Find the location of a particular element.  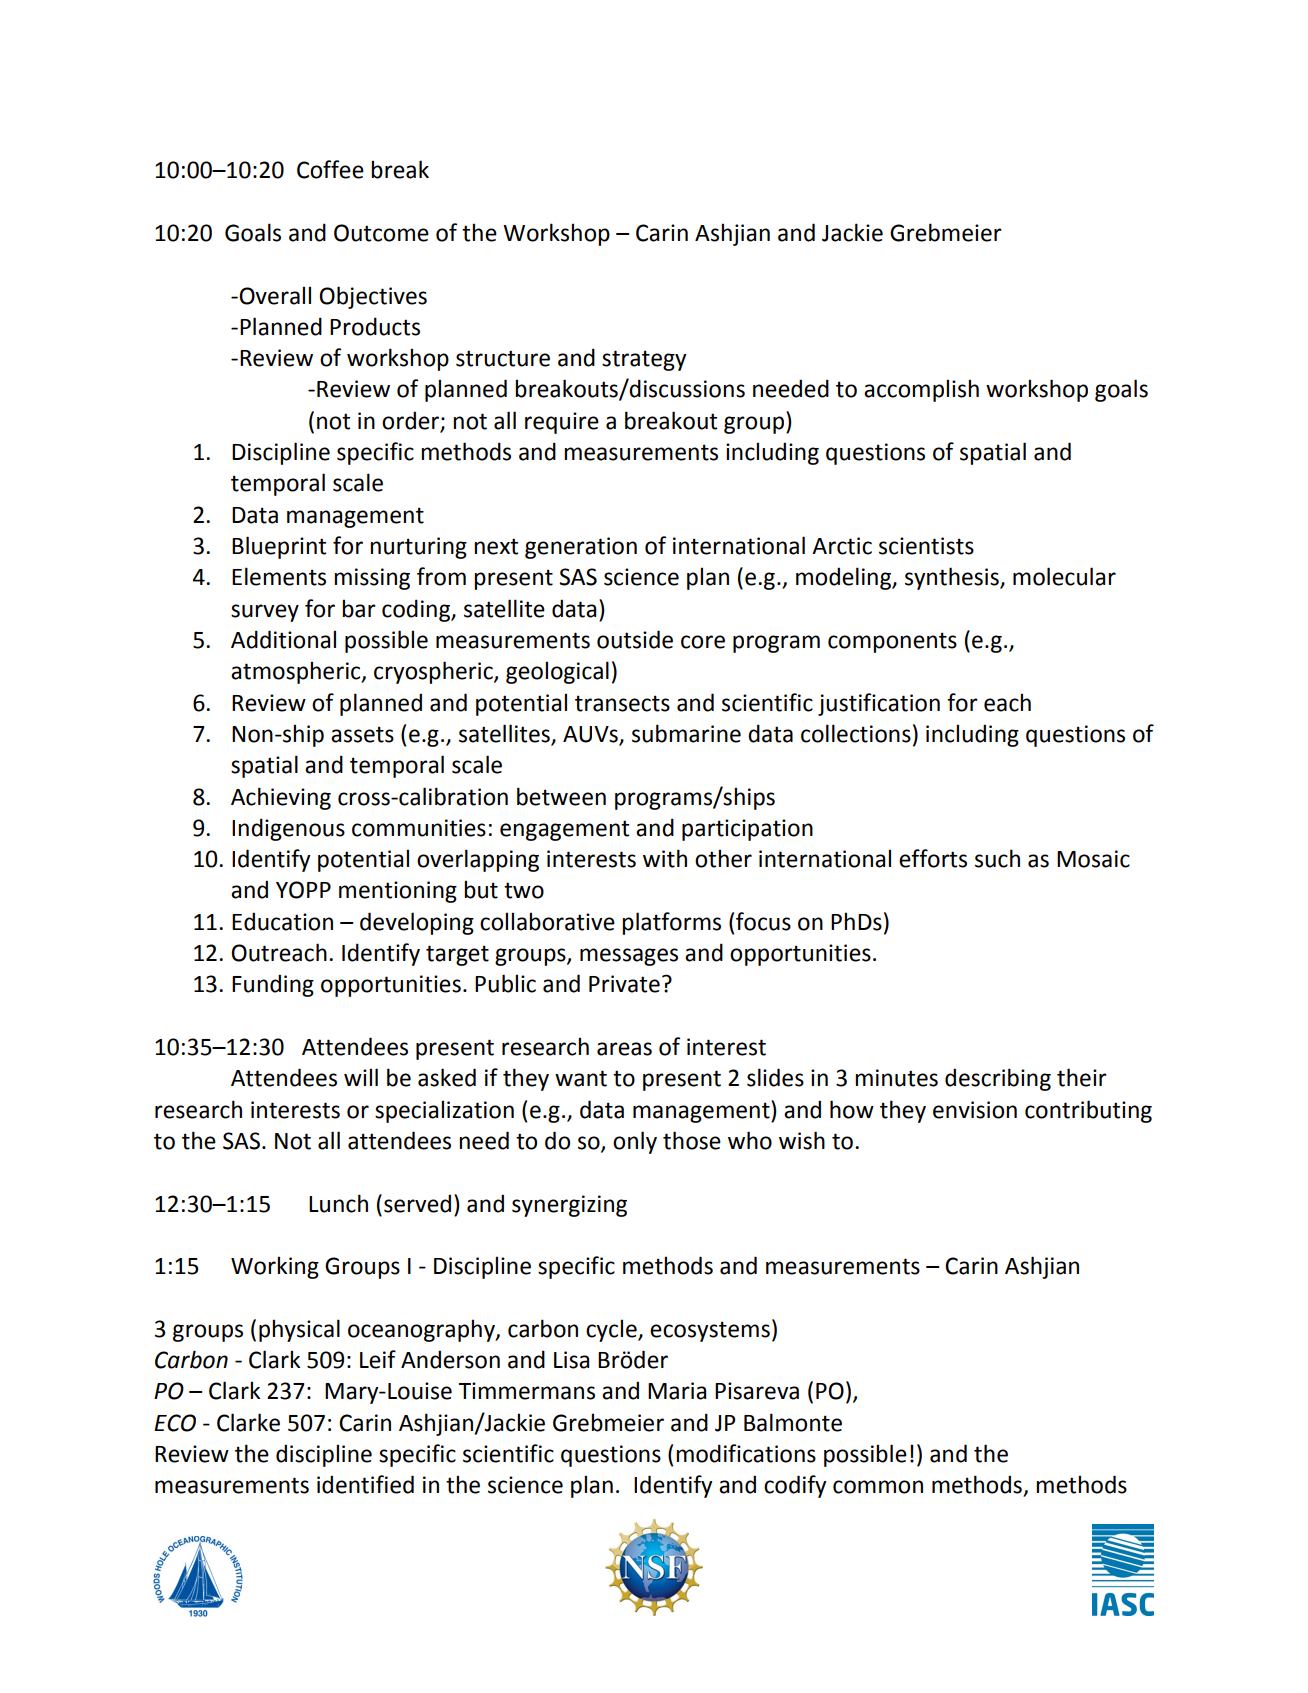

Outcome is located at coordinates (381, 233).
